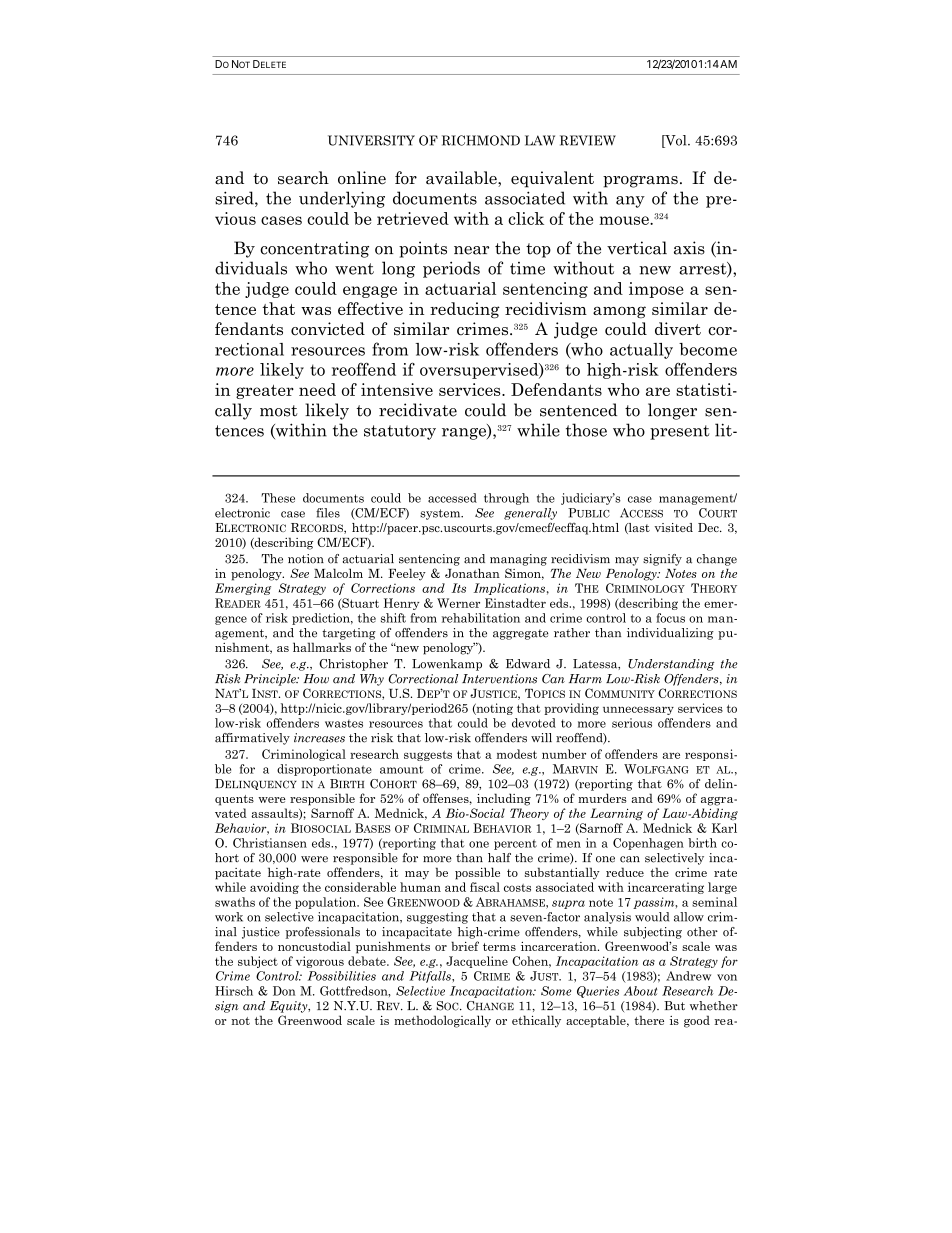 The image size is (952, 1233). What do you see at coordinates (465, 310) in the screenshot?
I see `reducing` at bounding box center [465, 310].
